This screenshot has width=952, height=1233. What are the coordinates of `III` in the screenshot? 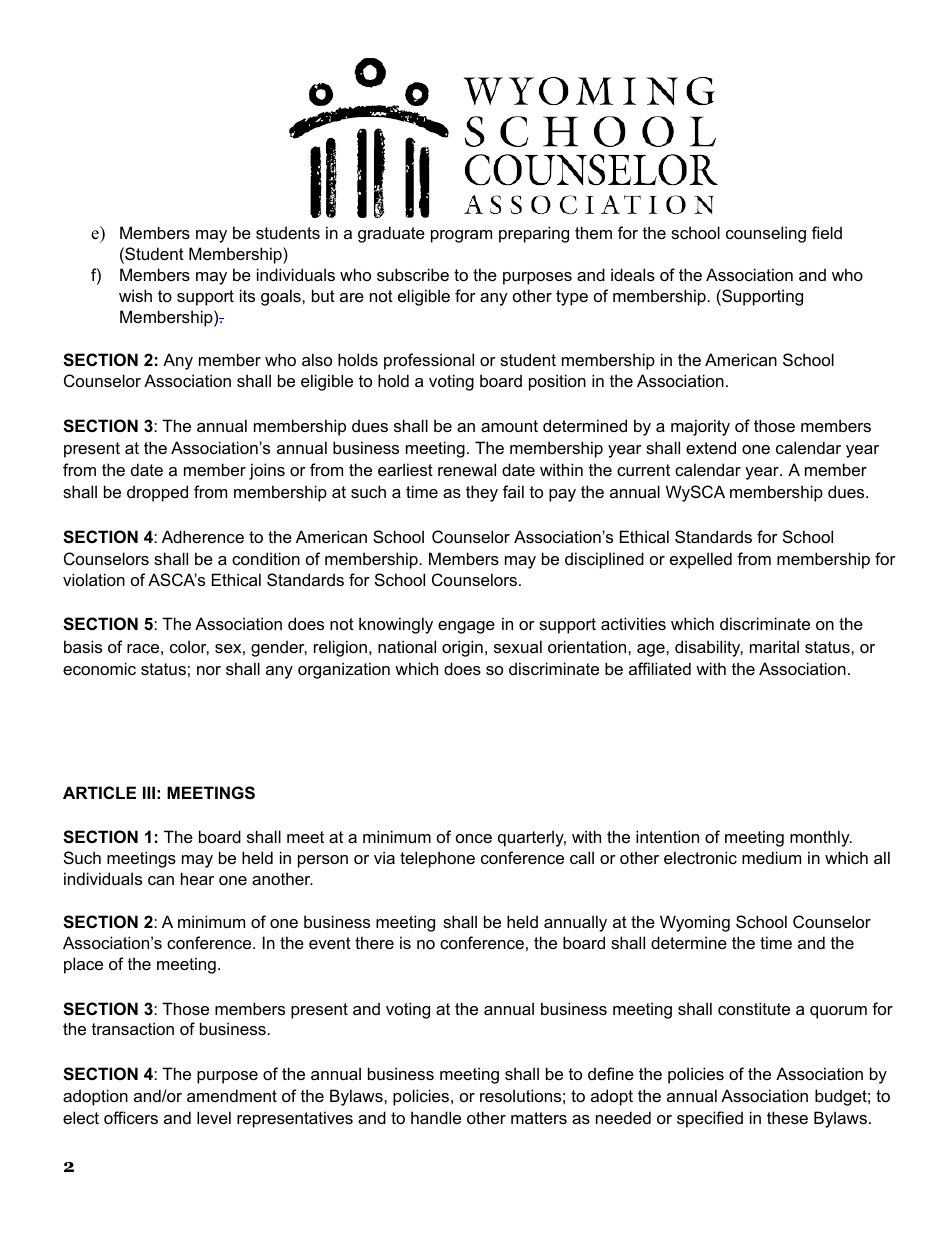 It's located at (149, 792).
